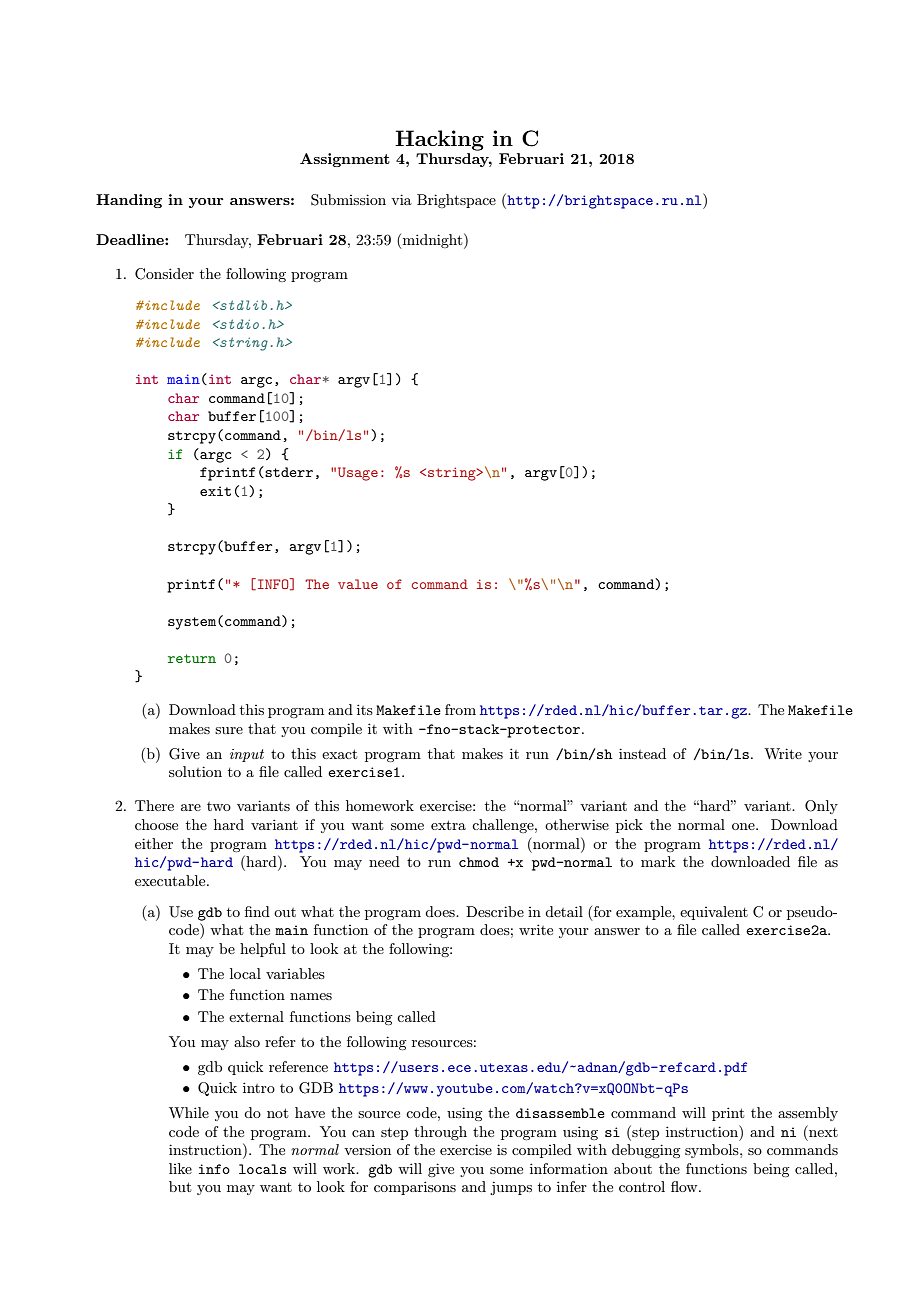  What do you see at coordinates (440, 1133) in the image?
I see `through` at bounding box center [440, 1133].
